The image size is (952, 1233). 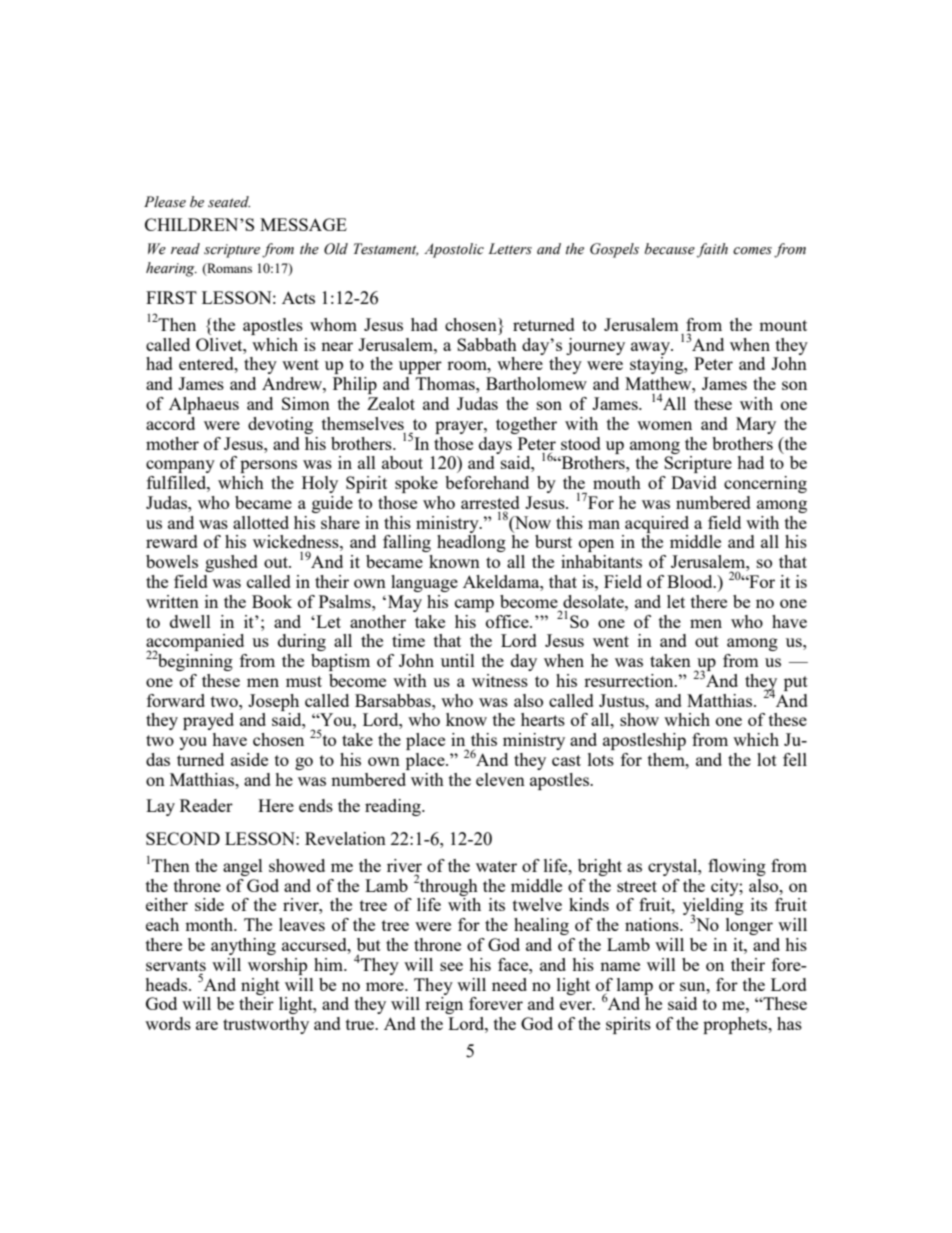 I want to click on prayed, so click(x=208, y=721).
